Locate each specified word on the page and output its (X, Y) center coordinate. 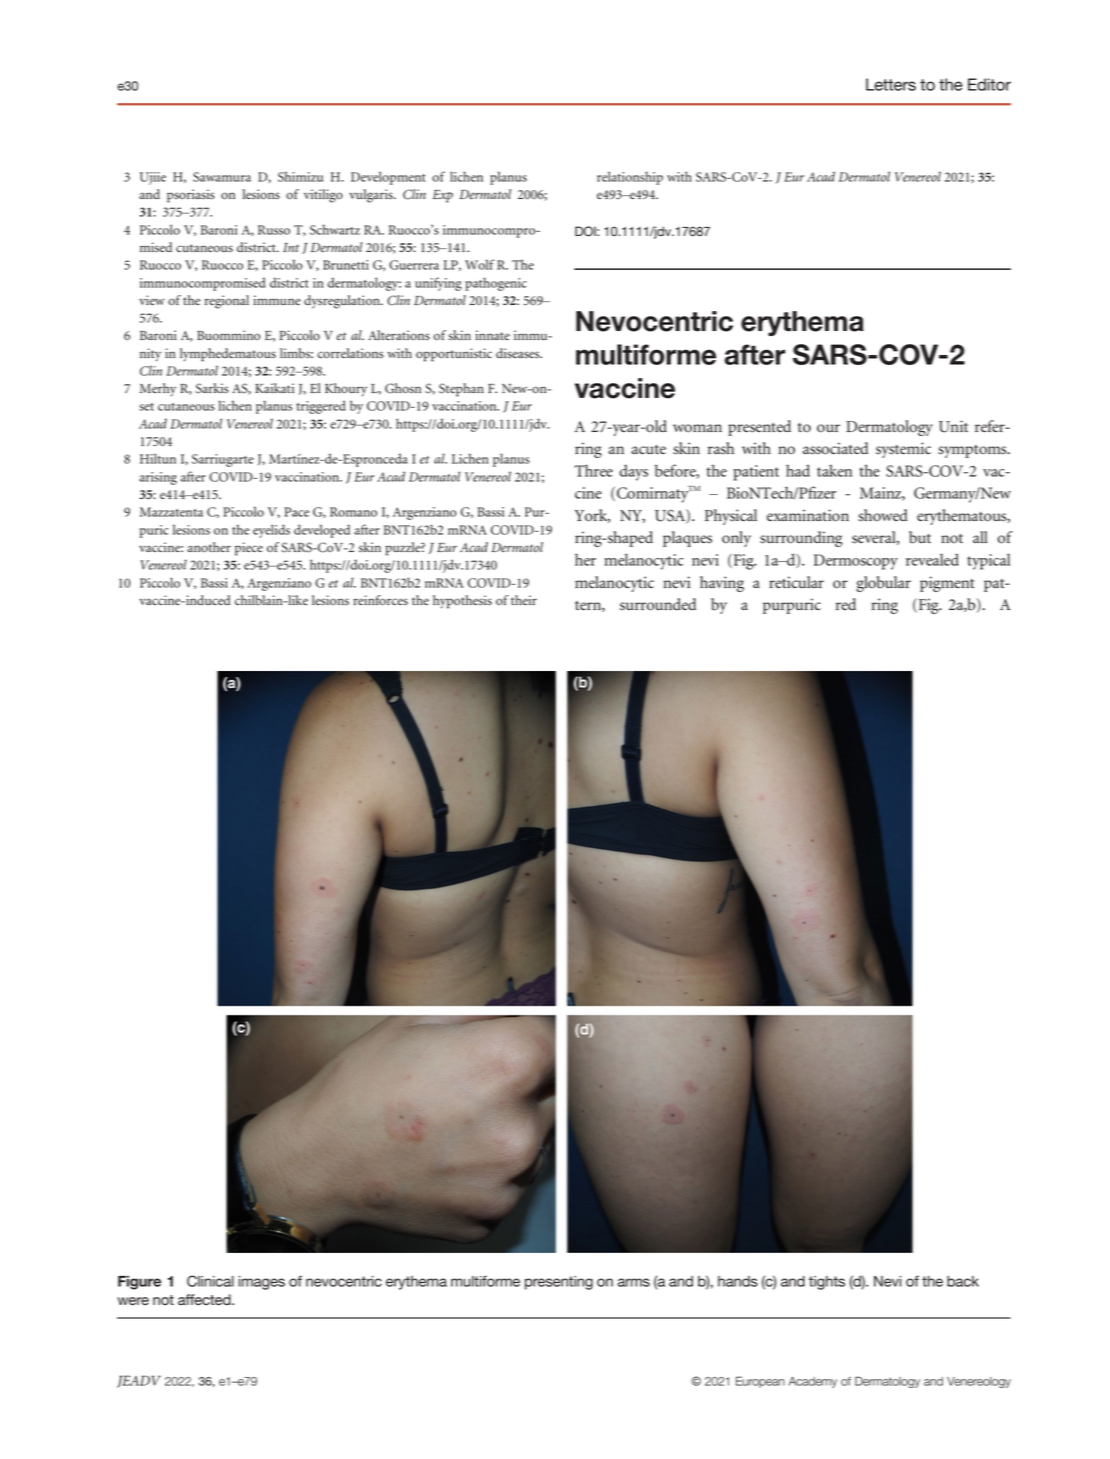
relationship (630, 178)
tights (827, 1283)
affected (205, 1300)
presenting (559, 1283)
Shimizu (300, 176)
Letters (891, 84)
